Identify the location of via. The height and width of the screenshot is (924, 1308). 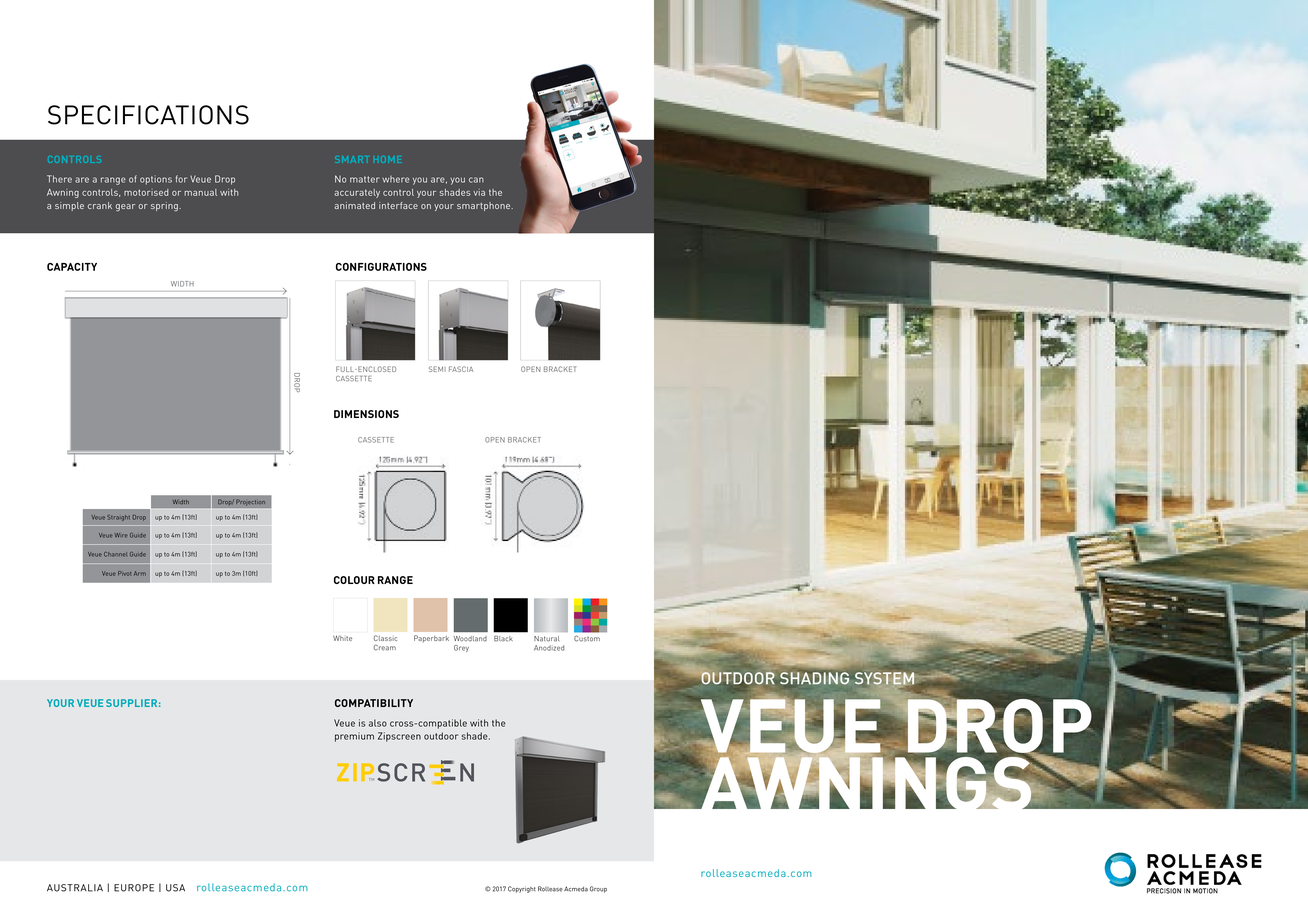
(479, 192).
